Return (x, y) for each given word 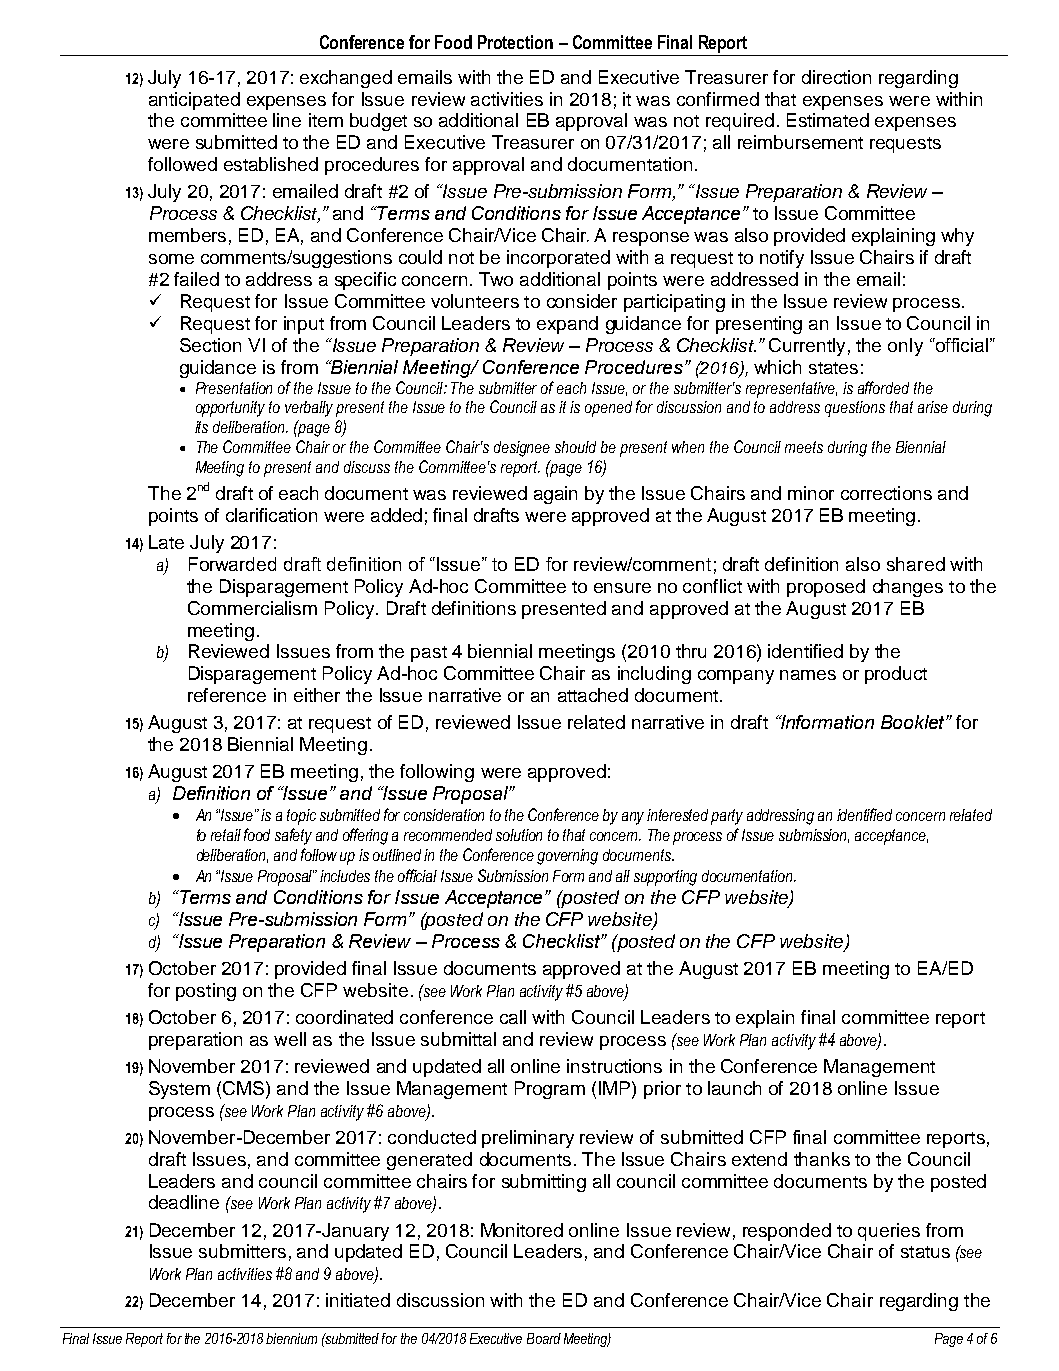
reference (227, 695)
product (896, 675)
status (925, 1252)
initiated (358, 1300)
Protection (515, 42)
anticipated (194, 101)
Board (544, 1338)
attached (593, 695)
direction (836, 77)
